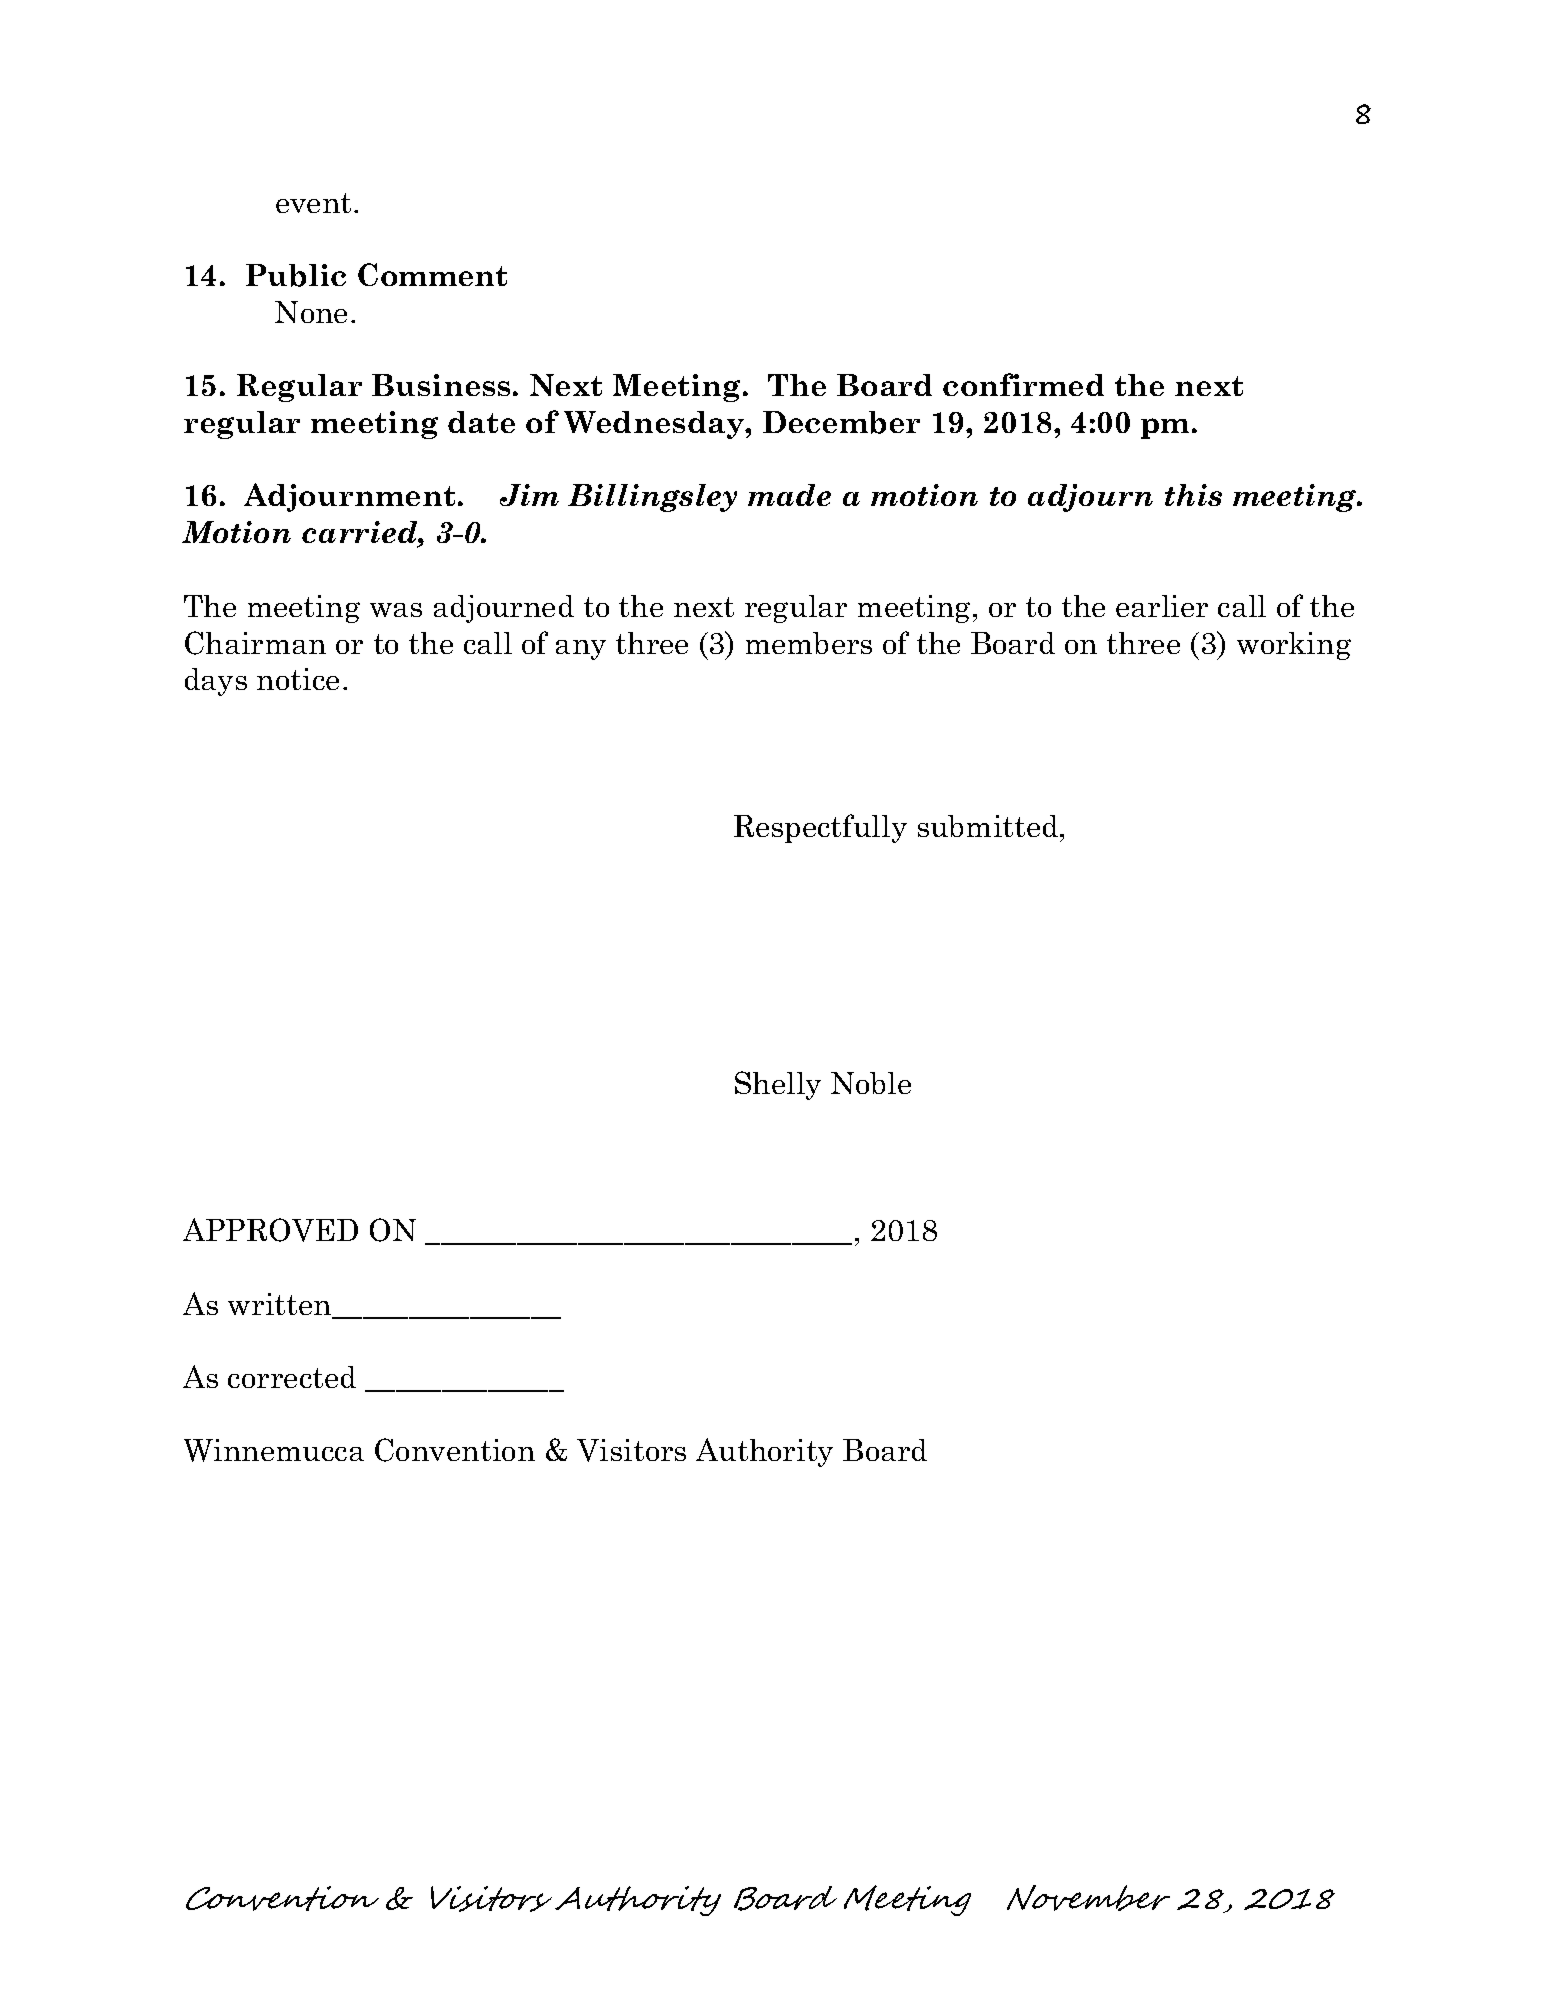  What do you see at coordinates (1023, 384) in the document?
I see `confirmed` at bounding box center [1023, 384].
